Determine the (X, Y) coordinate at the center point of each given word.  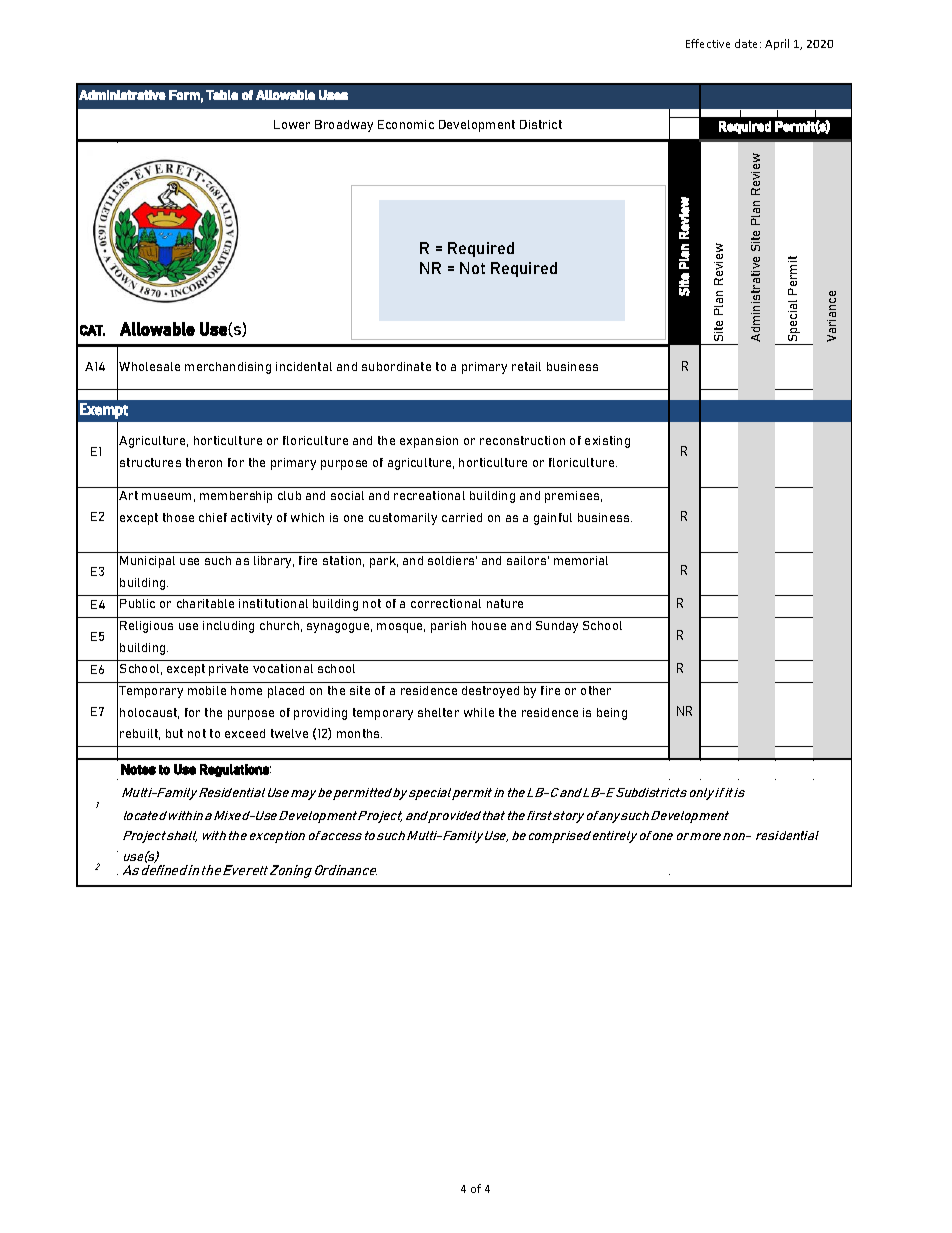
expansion (429, 442)
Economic (406, 124)
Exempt (104, 411)
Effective (708, 43)
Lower (292, 124)
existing (607, 442)
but (174, 733)
